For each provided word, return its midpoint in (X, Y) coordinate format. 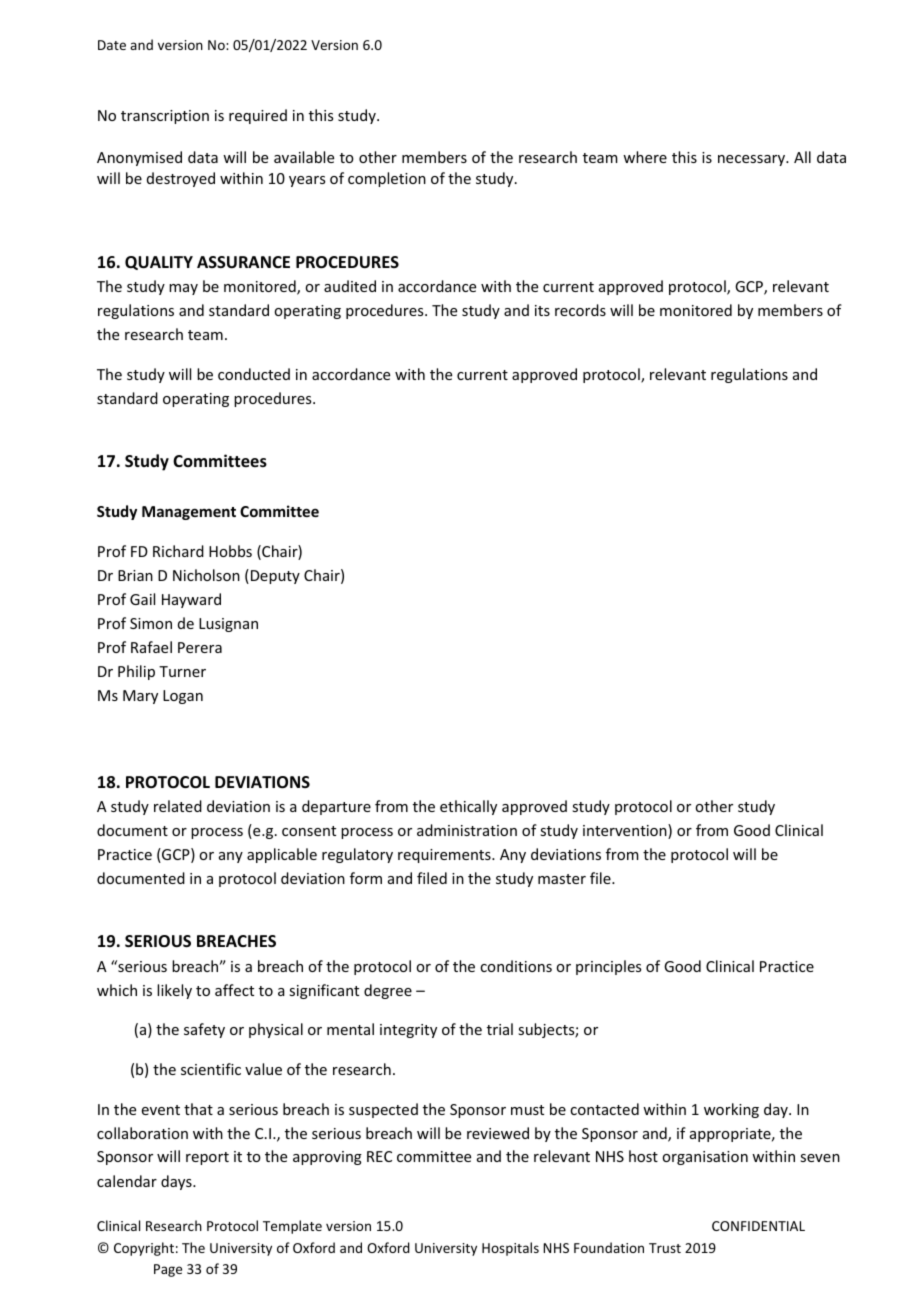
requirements (445, 856)
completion (387, 179)
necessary (752, 160)
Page (168, 1270)
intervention (626, 831)
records (580, 310)
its (542, 310)
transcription (165, 117)
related (178, 806)
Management (189, 513)
